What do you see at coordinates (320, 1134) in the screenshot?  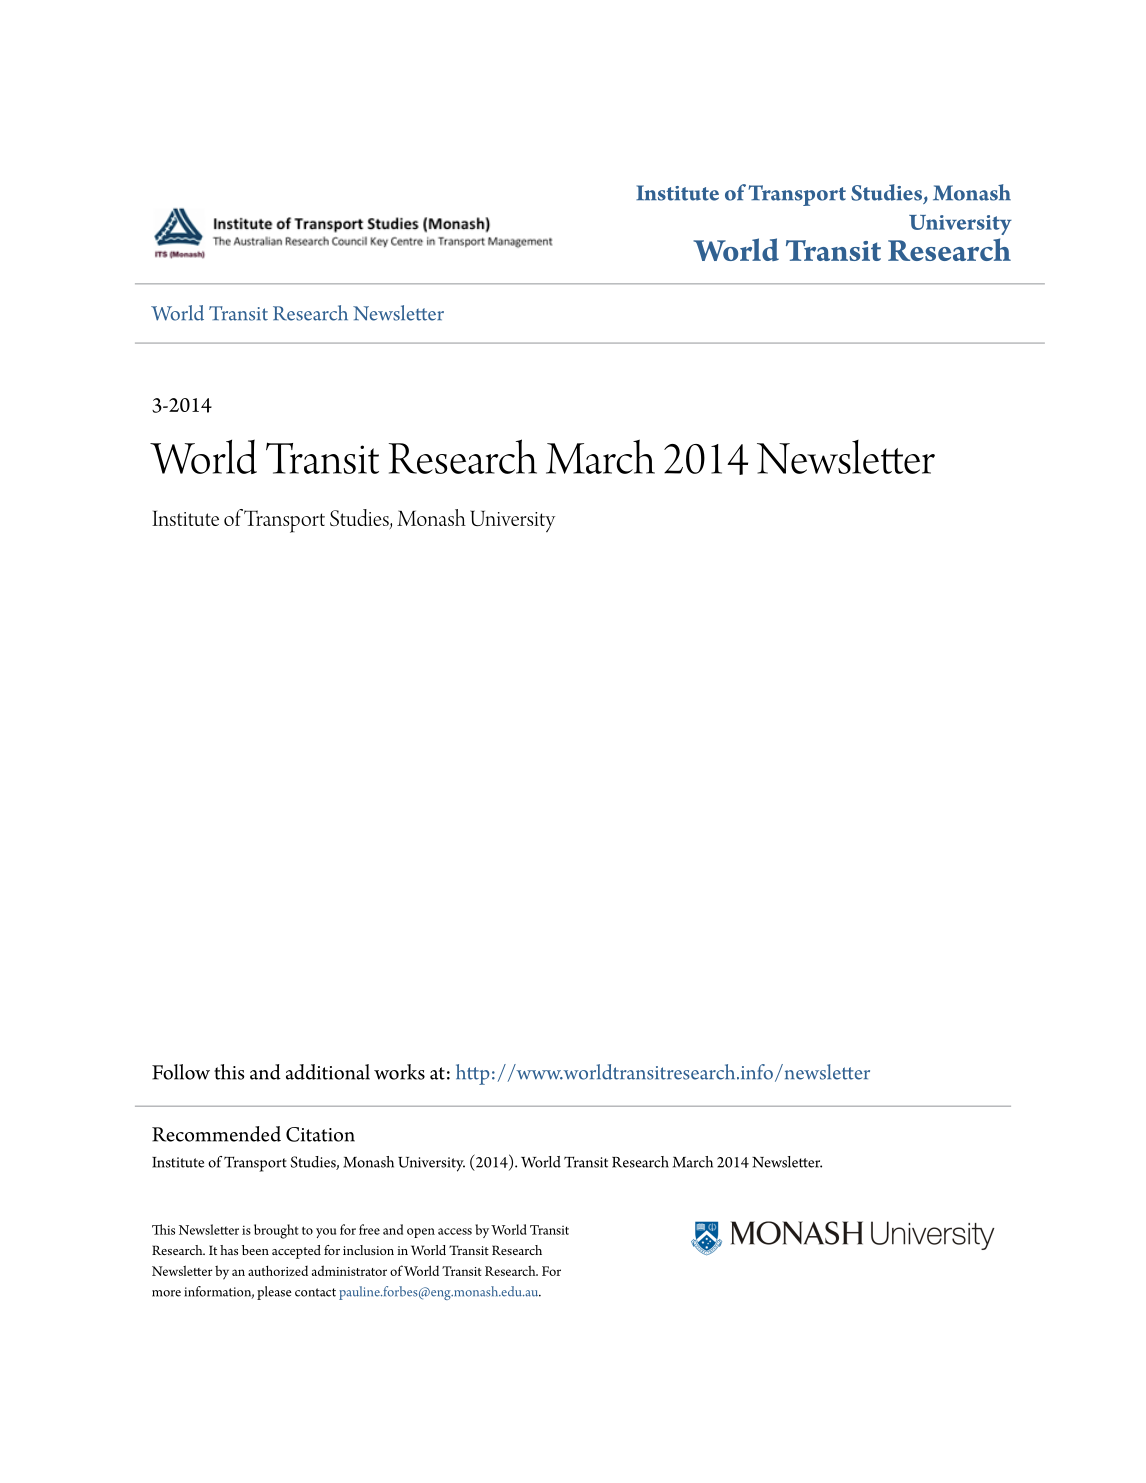 I see `Citation` at bounding box center [320, 1134].
